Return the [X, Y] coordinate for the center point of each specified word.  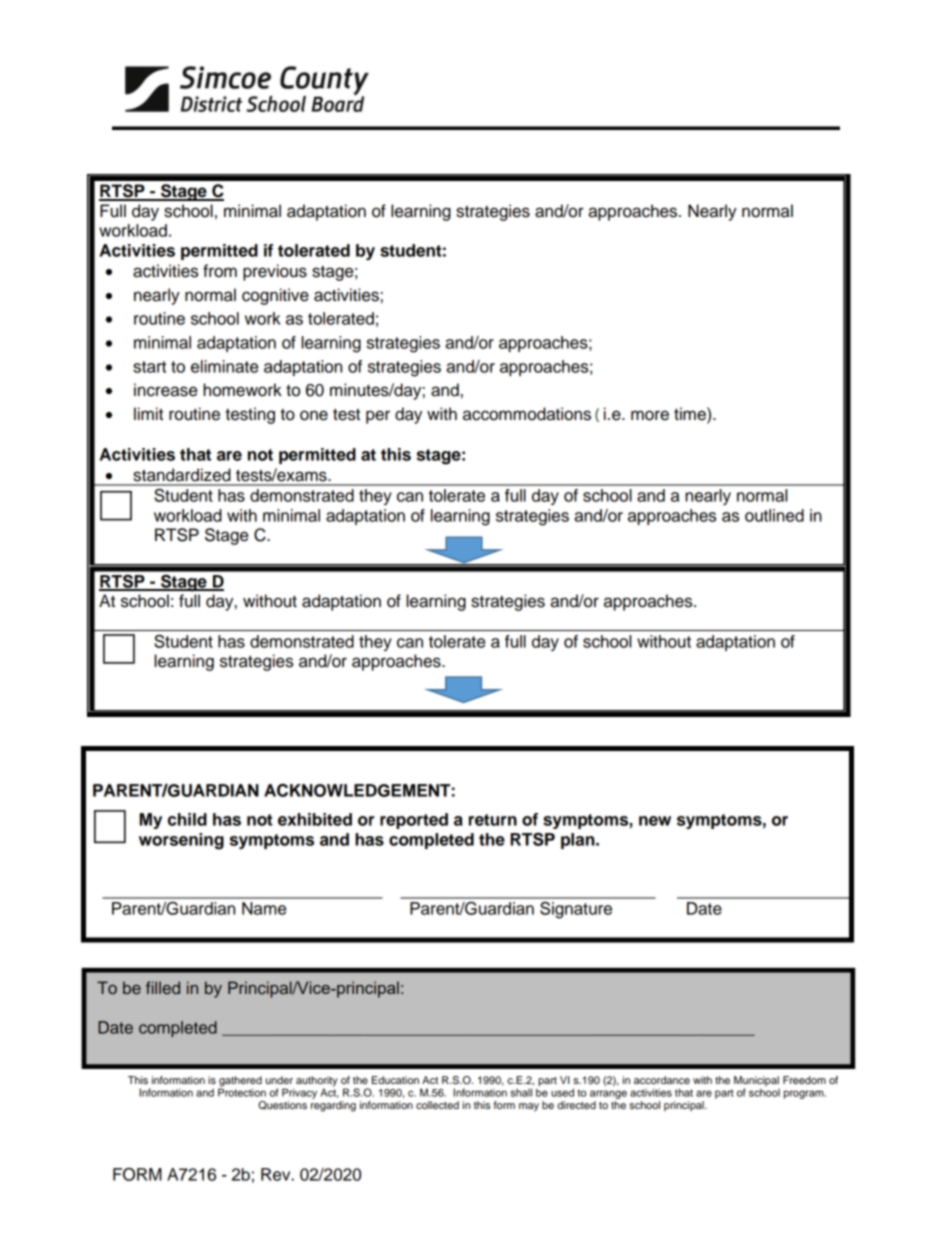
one [314, 415]
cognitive [275, 296]
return [493, 820]
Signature [576, 910]
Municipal [756, 1082]
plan [579, 841]
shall [521, 1092]
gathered [240, 1082]
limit [148, 413]
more [650, 415]
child [187, 819]
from [220, 271]
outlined [774, 515]
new [655, 821]
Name [264, 908]
